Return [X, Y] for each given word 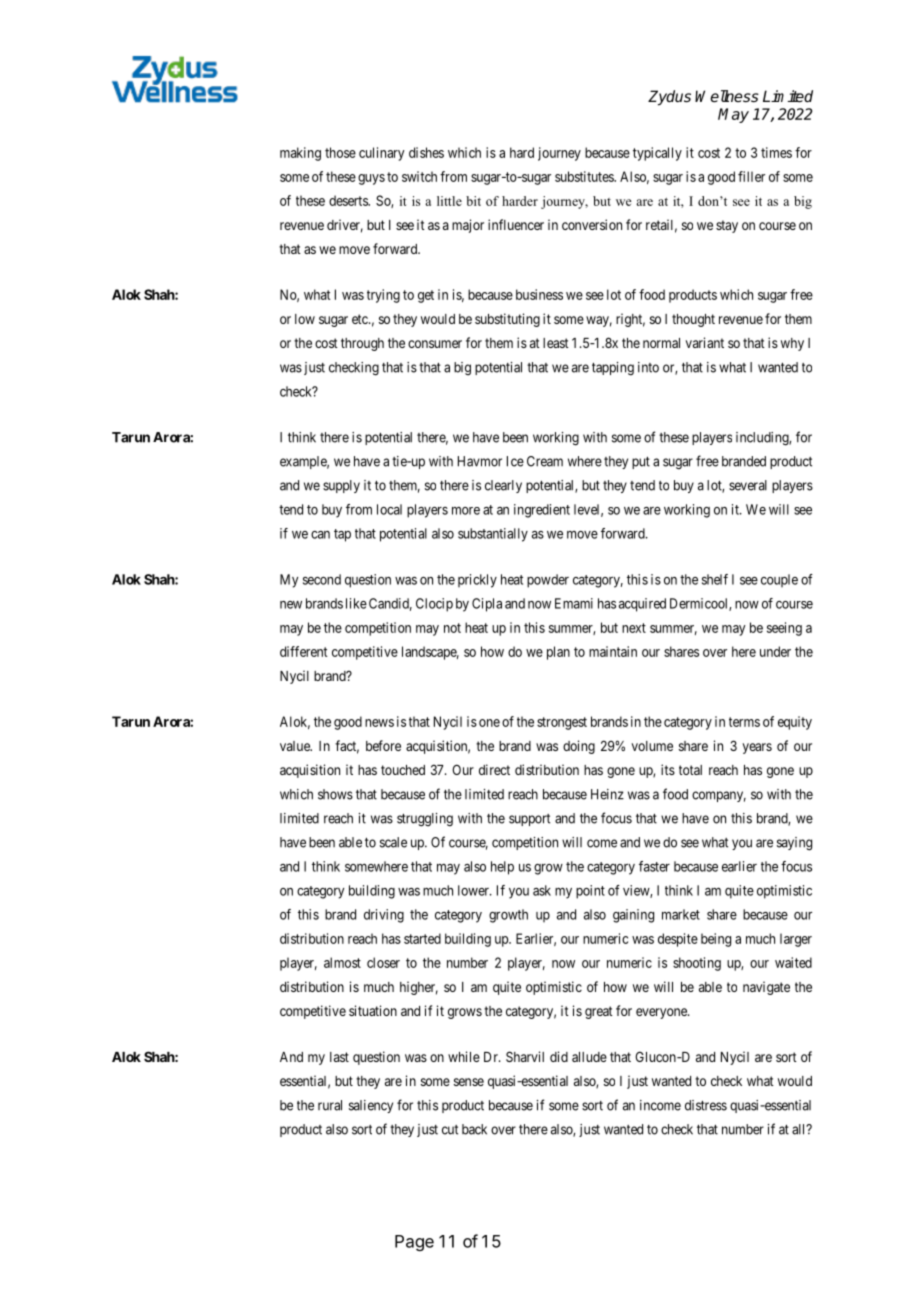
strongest [562, 723]
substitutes [585, 176]
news [379, 723]
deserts [349, 200]
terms [744, 722]
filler [751, 176]
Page [414, 1243]
